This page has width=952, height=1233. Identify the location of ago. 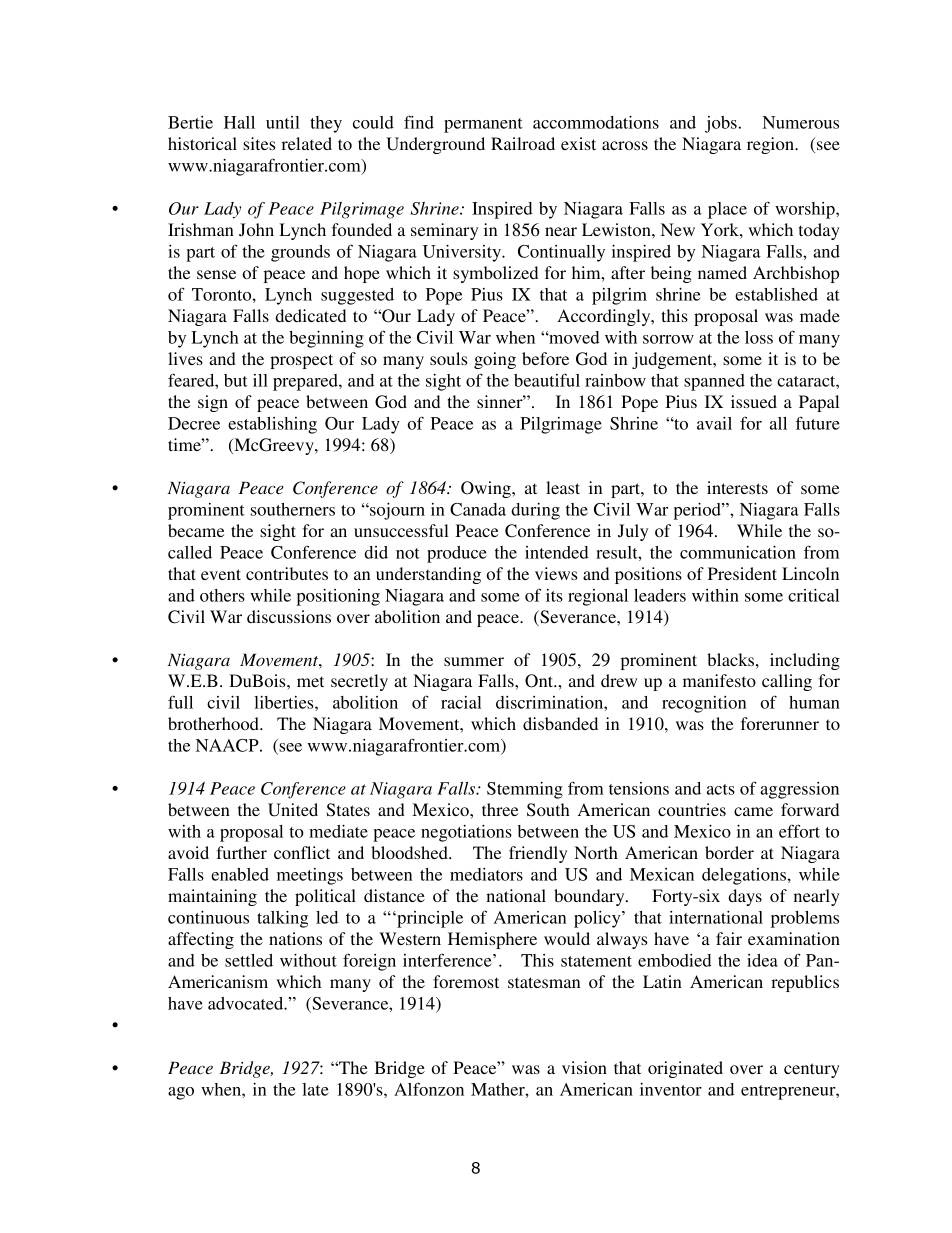
(181, 1093).
